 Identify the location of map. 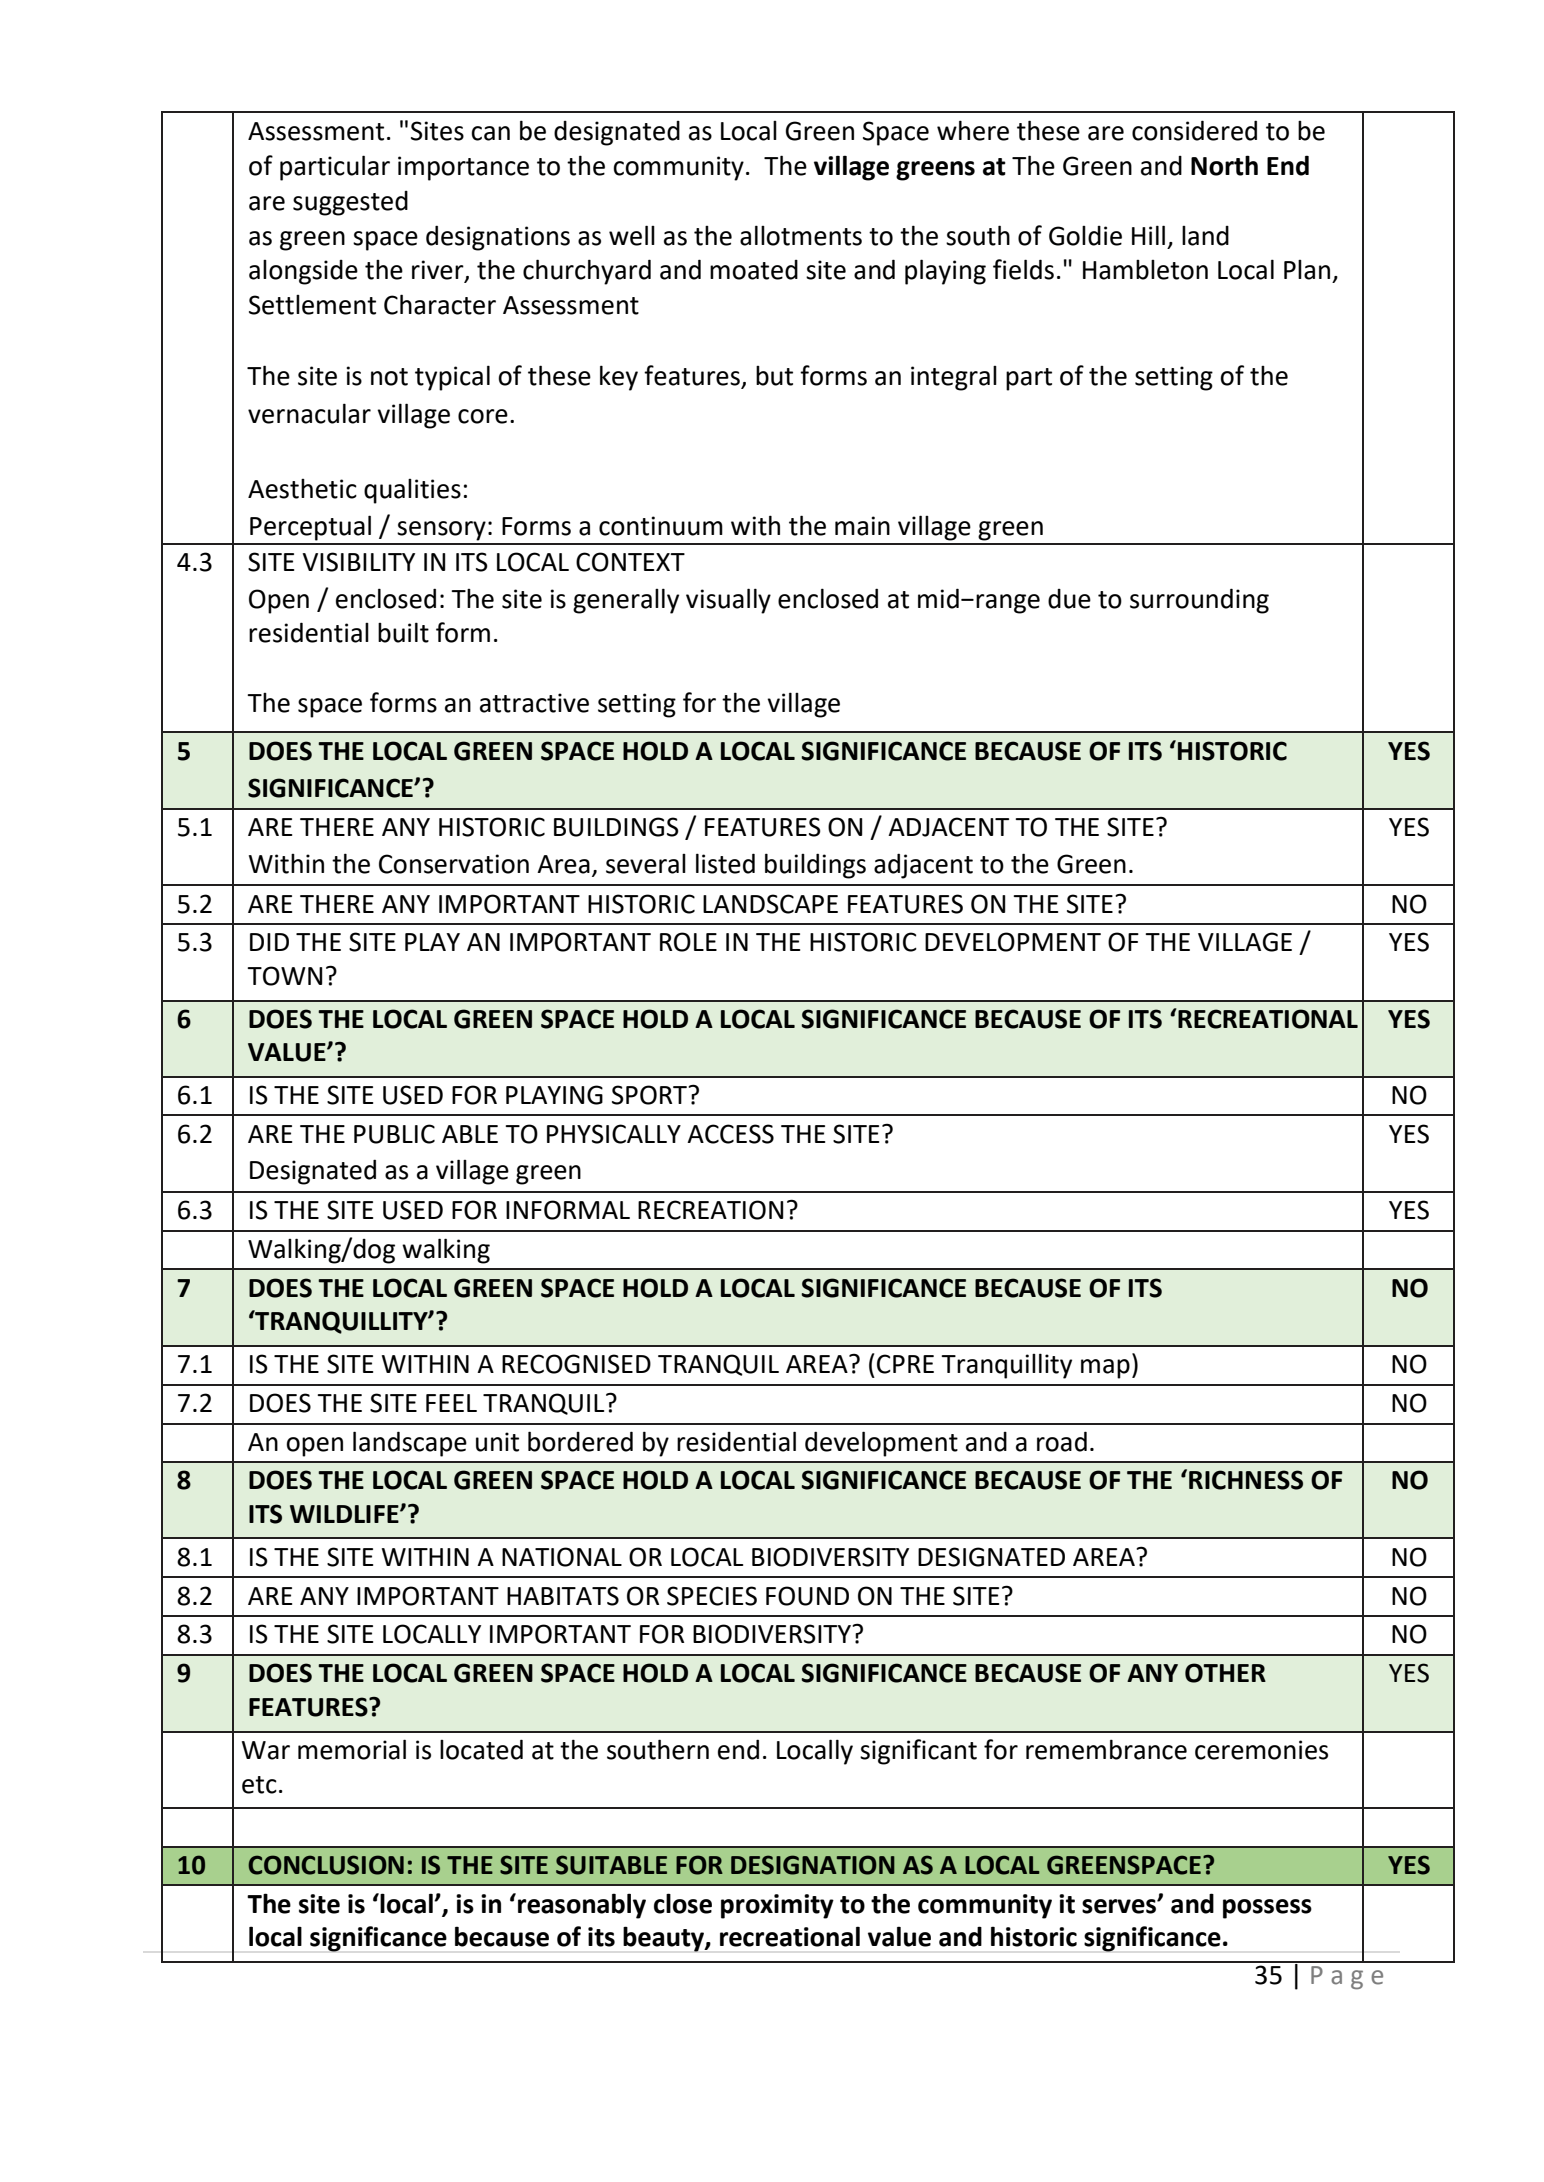
(1105, 1369).
